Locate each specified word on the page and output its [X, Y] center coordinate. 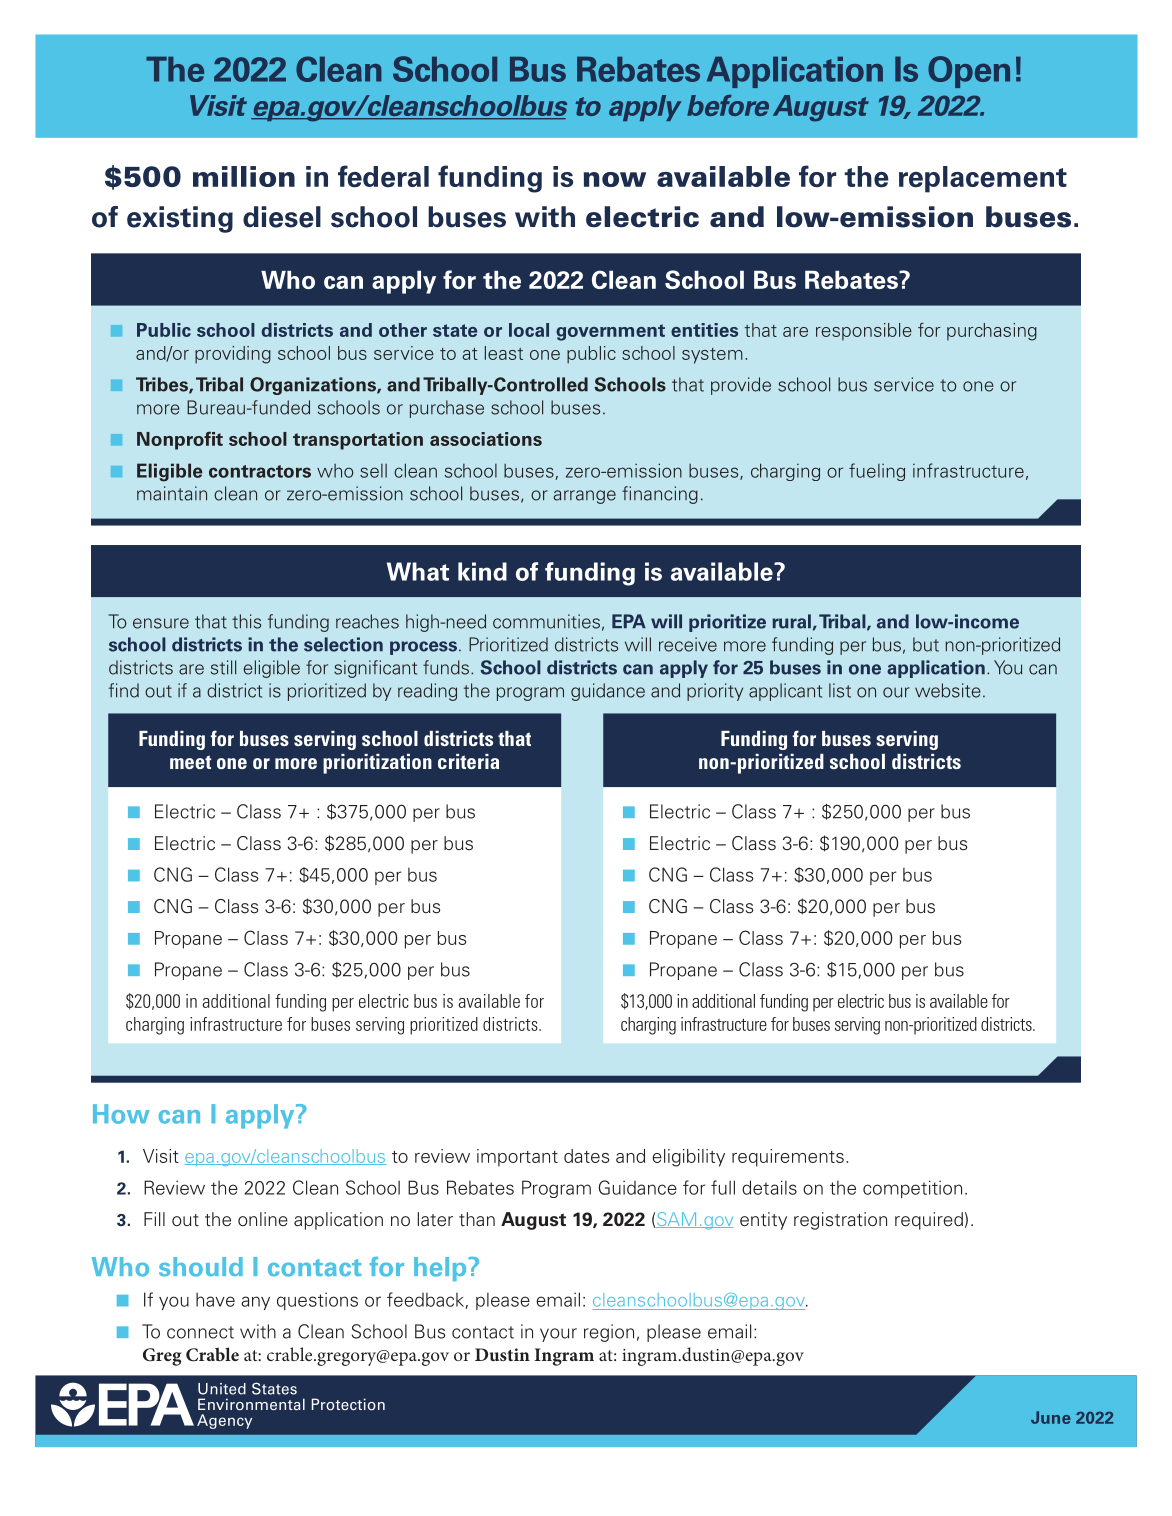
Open [969, 72]
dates [586, 1156]
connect [200, 1332]
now [614, 179]
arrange [584, 497]
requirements [788, 1158]
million [244, 176]
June [1051, 1417]
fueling [877, 472]
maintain [172, 493]
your [558, 1335]
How [121, 1114]
